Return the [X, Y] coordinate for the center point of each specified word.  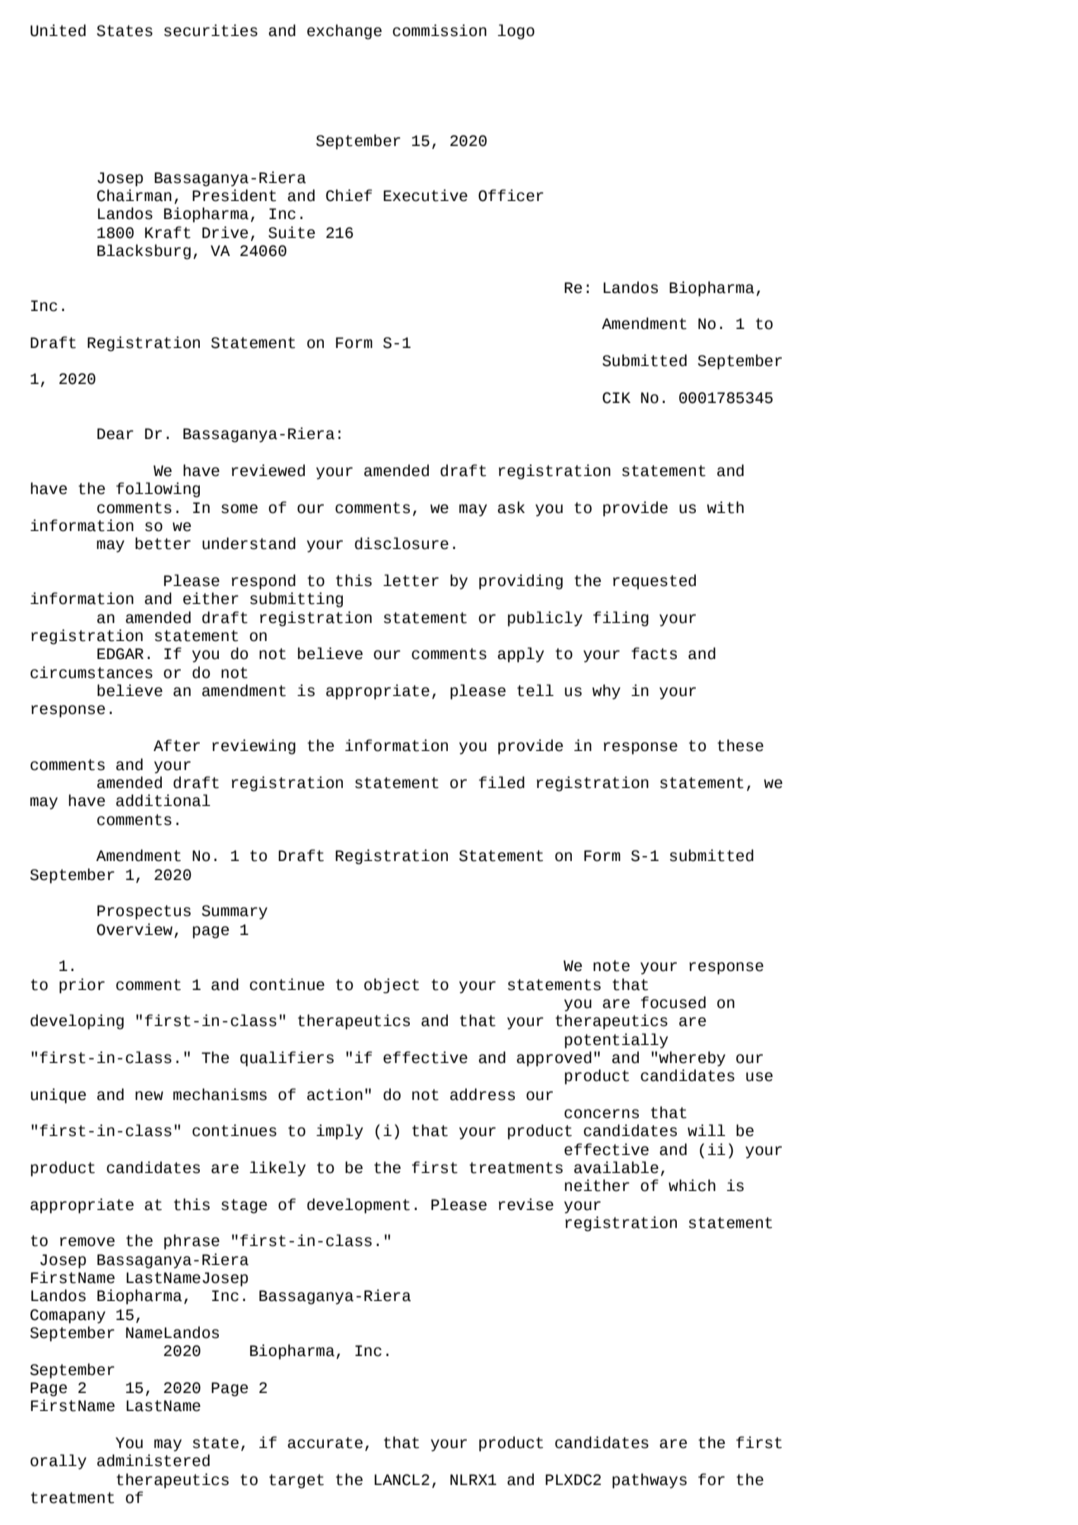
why [606, 692]
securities [211, 30]
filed [502, 782]
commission [440, 30]
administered [153, 1460]
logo [516, 32]
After [176, 745]
